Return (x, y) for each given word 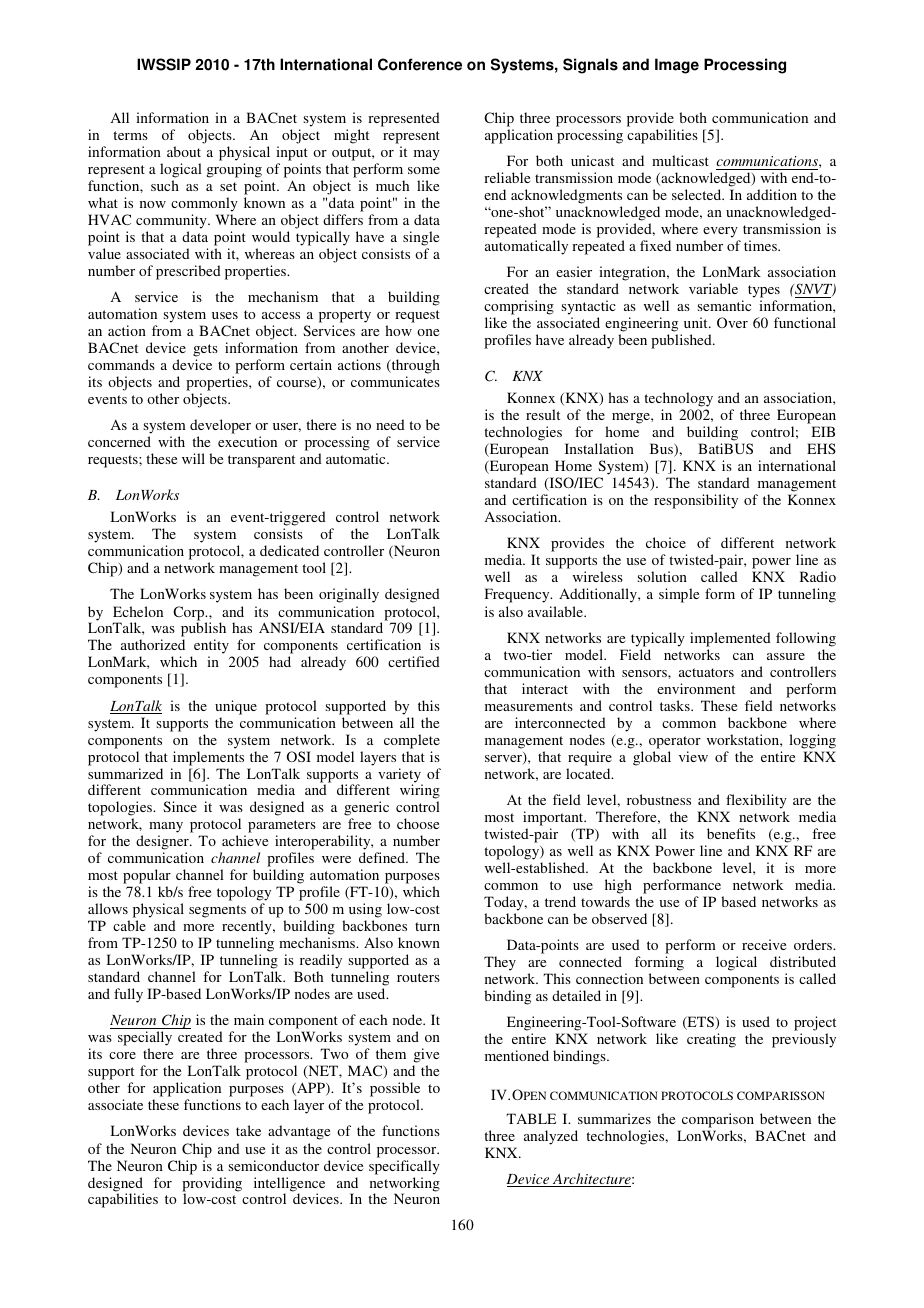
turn (427, 926)
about (184, 151)
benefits (731, 833)
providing (212, 1185)
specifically (404, 1167)
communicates (395, 381)
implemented (730, 639)
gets (205, 350)
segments (217, 911)
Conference (420, 64)
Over (732, 322)
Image (677, 66)
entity (211, 648)
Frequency (518, 595)
